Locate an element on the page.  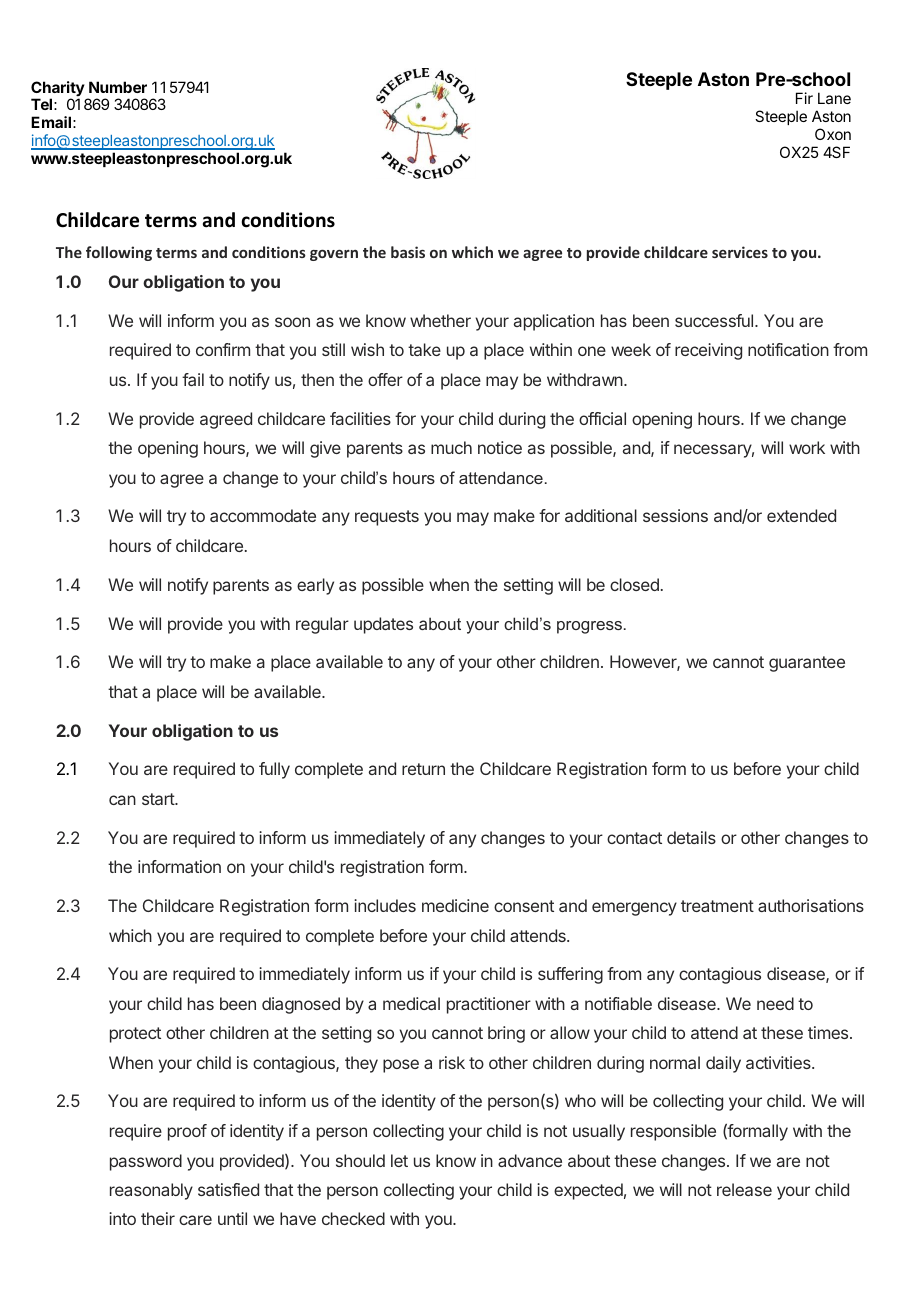
Number is located at coordinates (118, 87).
